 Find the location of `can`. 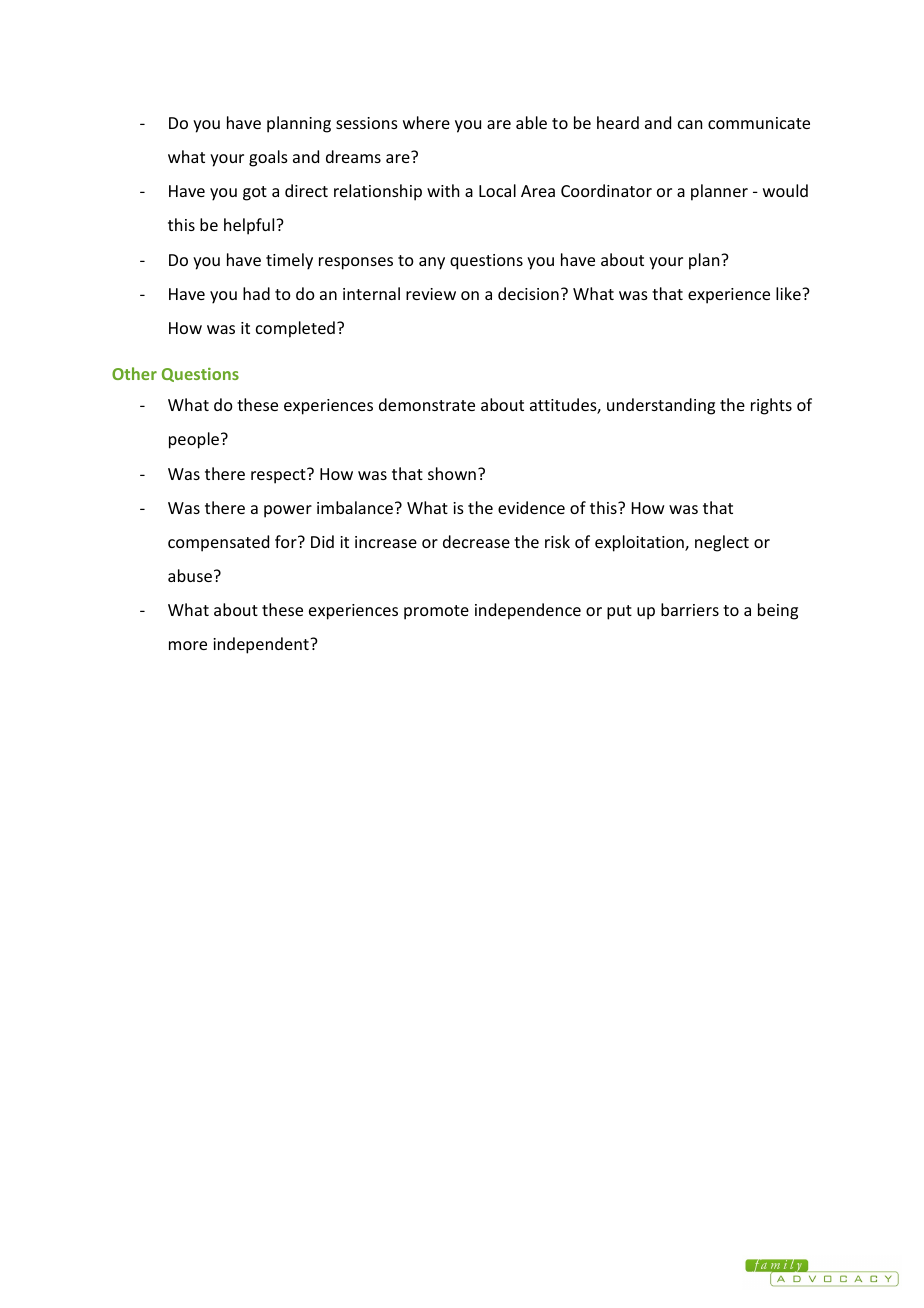

can is located at coordinates (690, 124).
